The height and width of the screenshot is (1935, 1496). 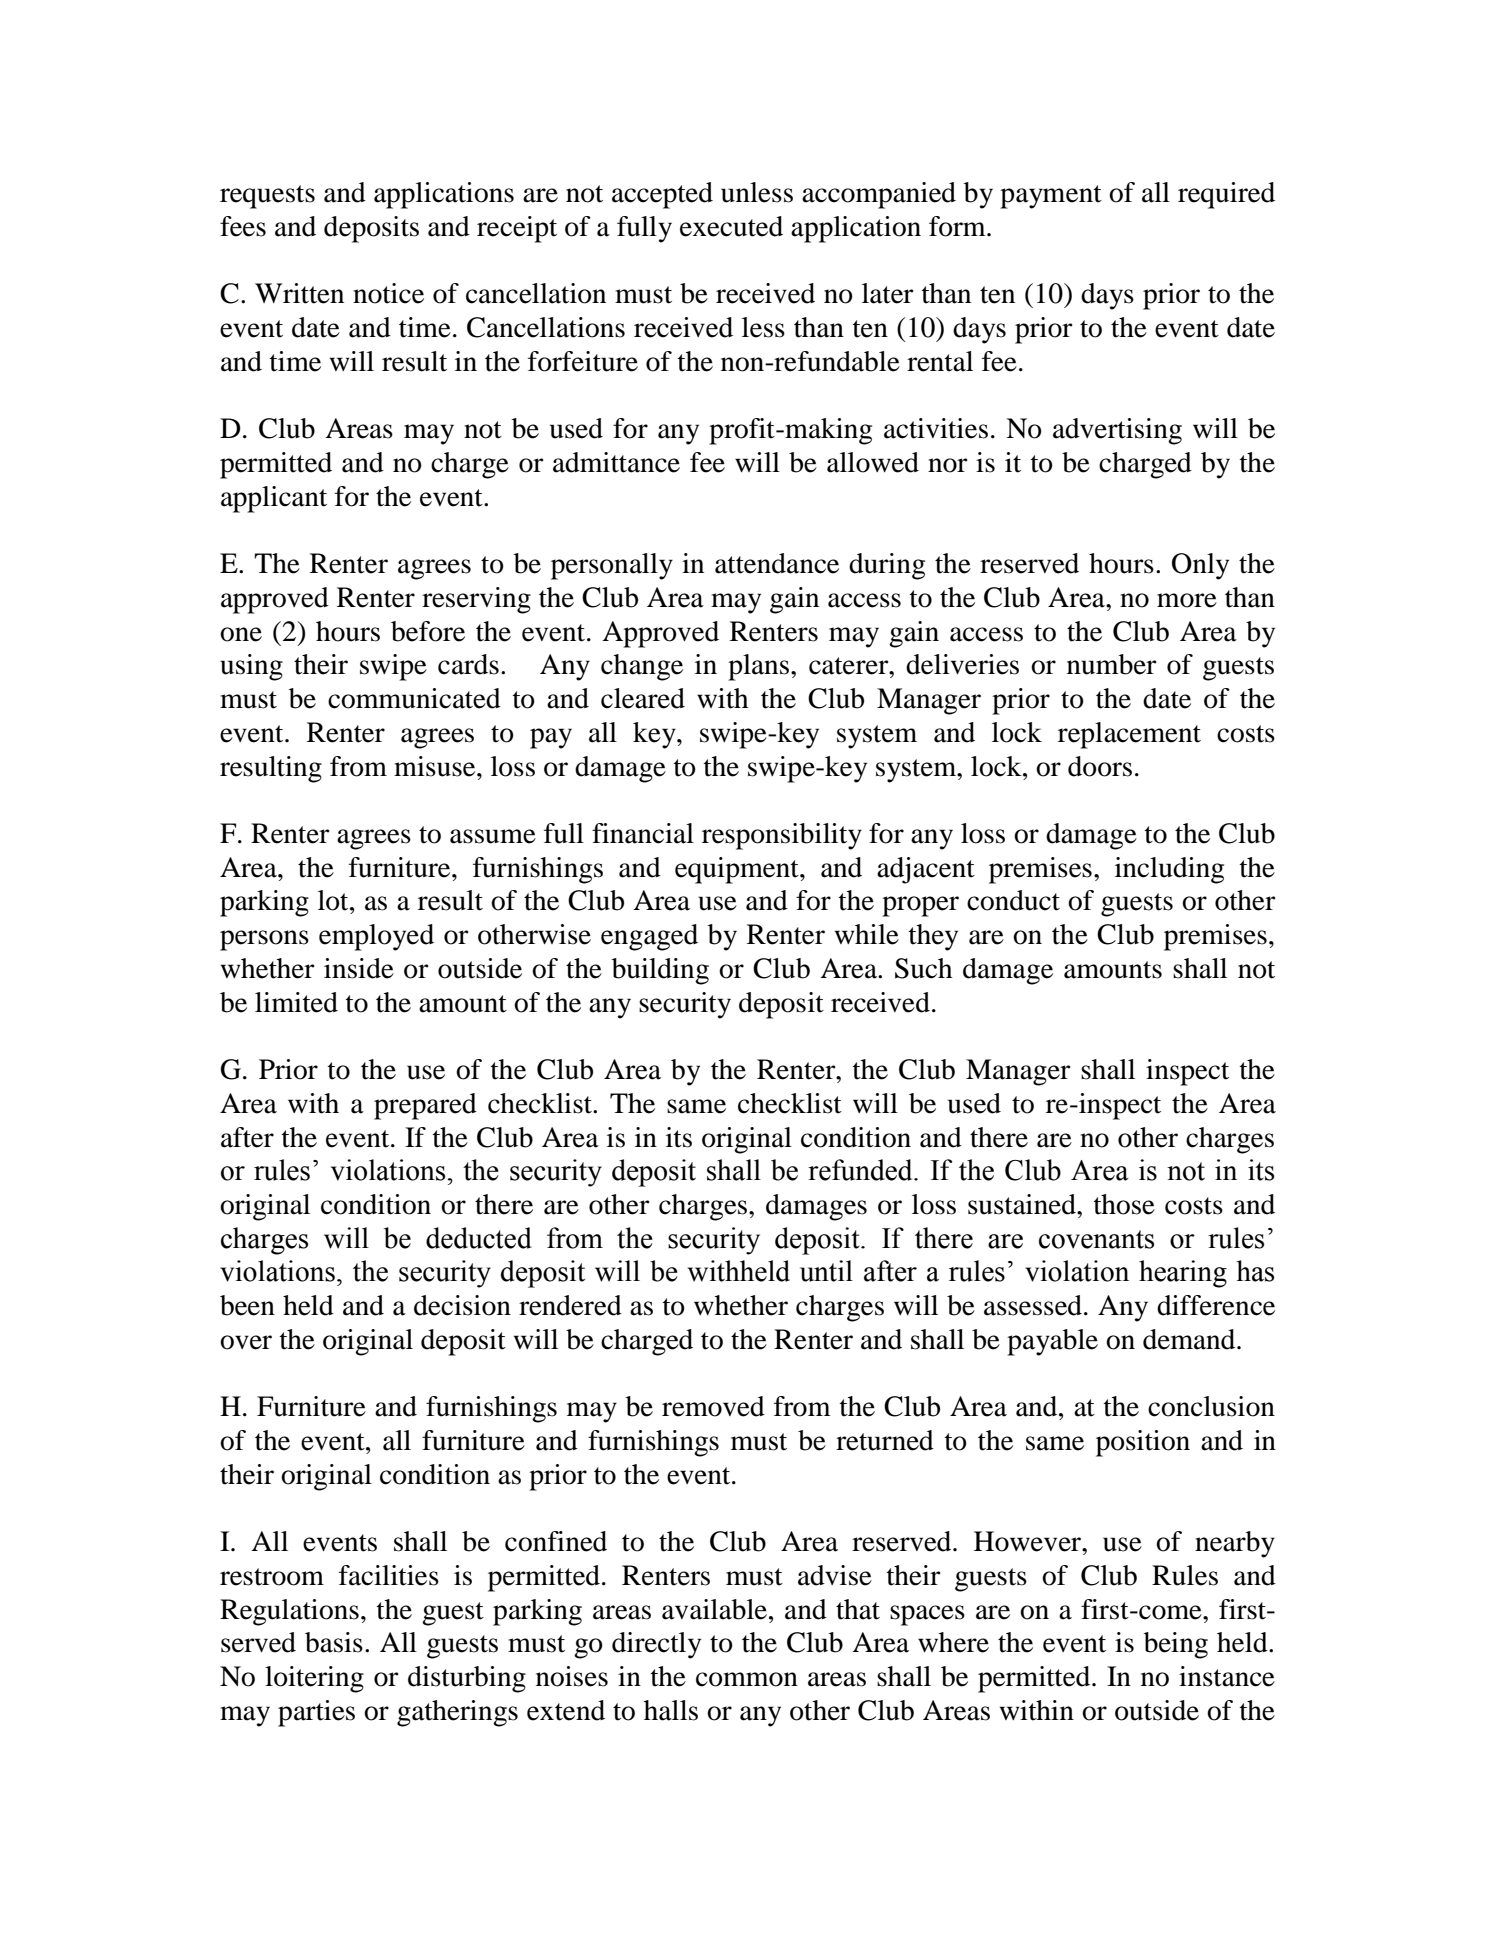 I want to click on notice, so click(x=388, y=293).
